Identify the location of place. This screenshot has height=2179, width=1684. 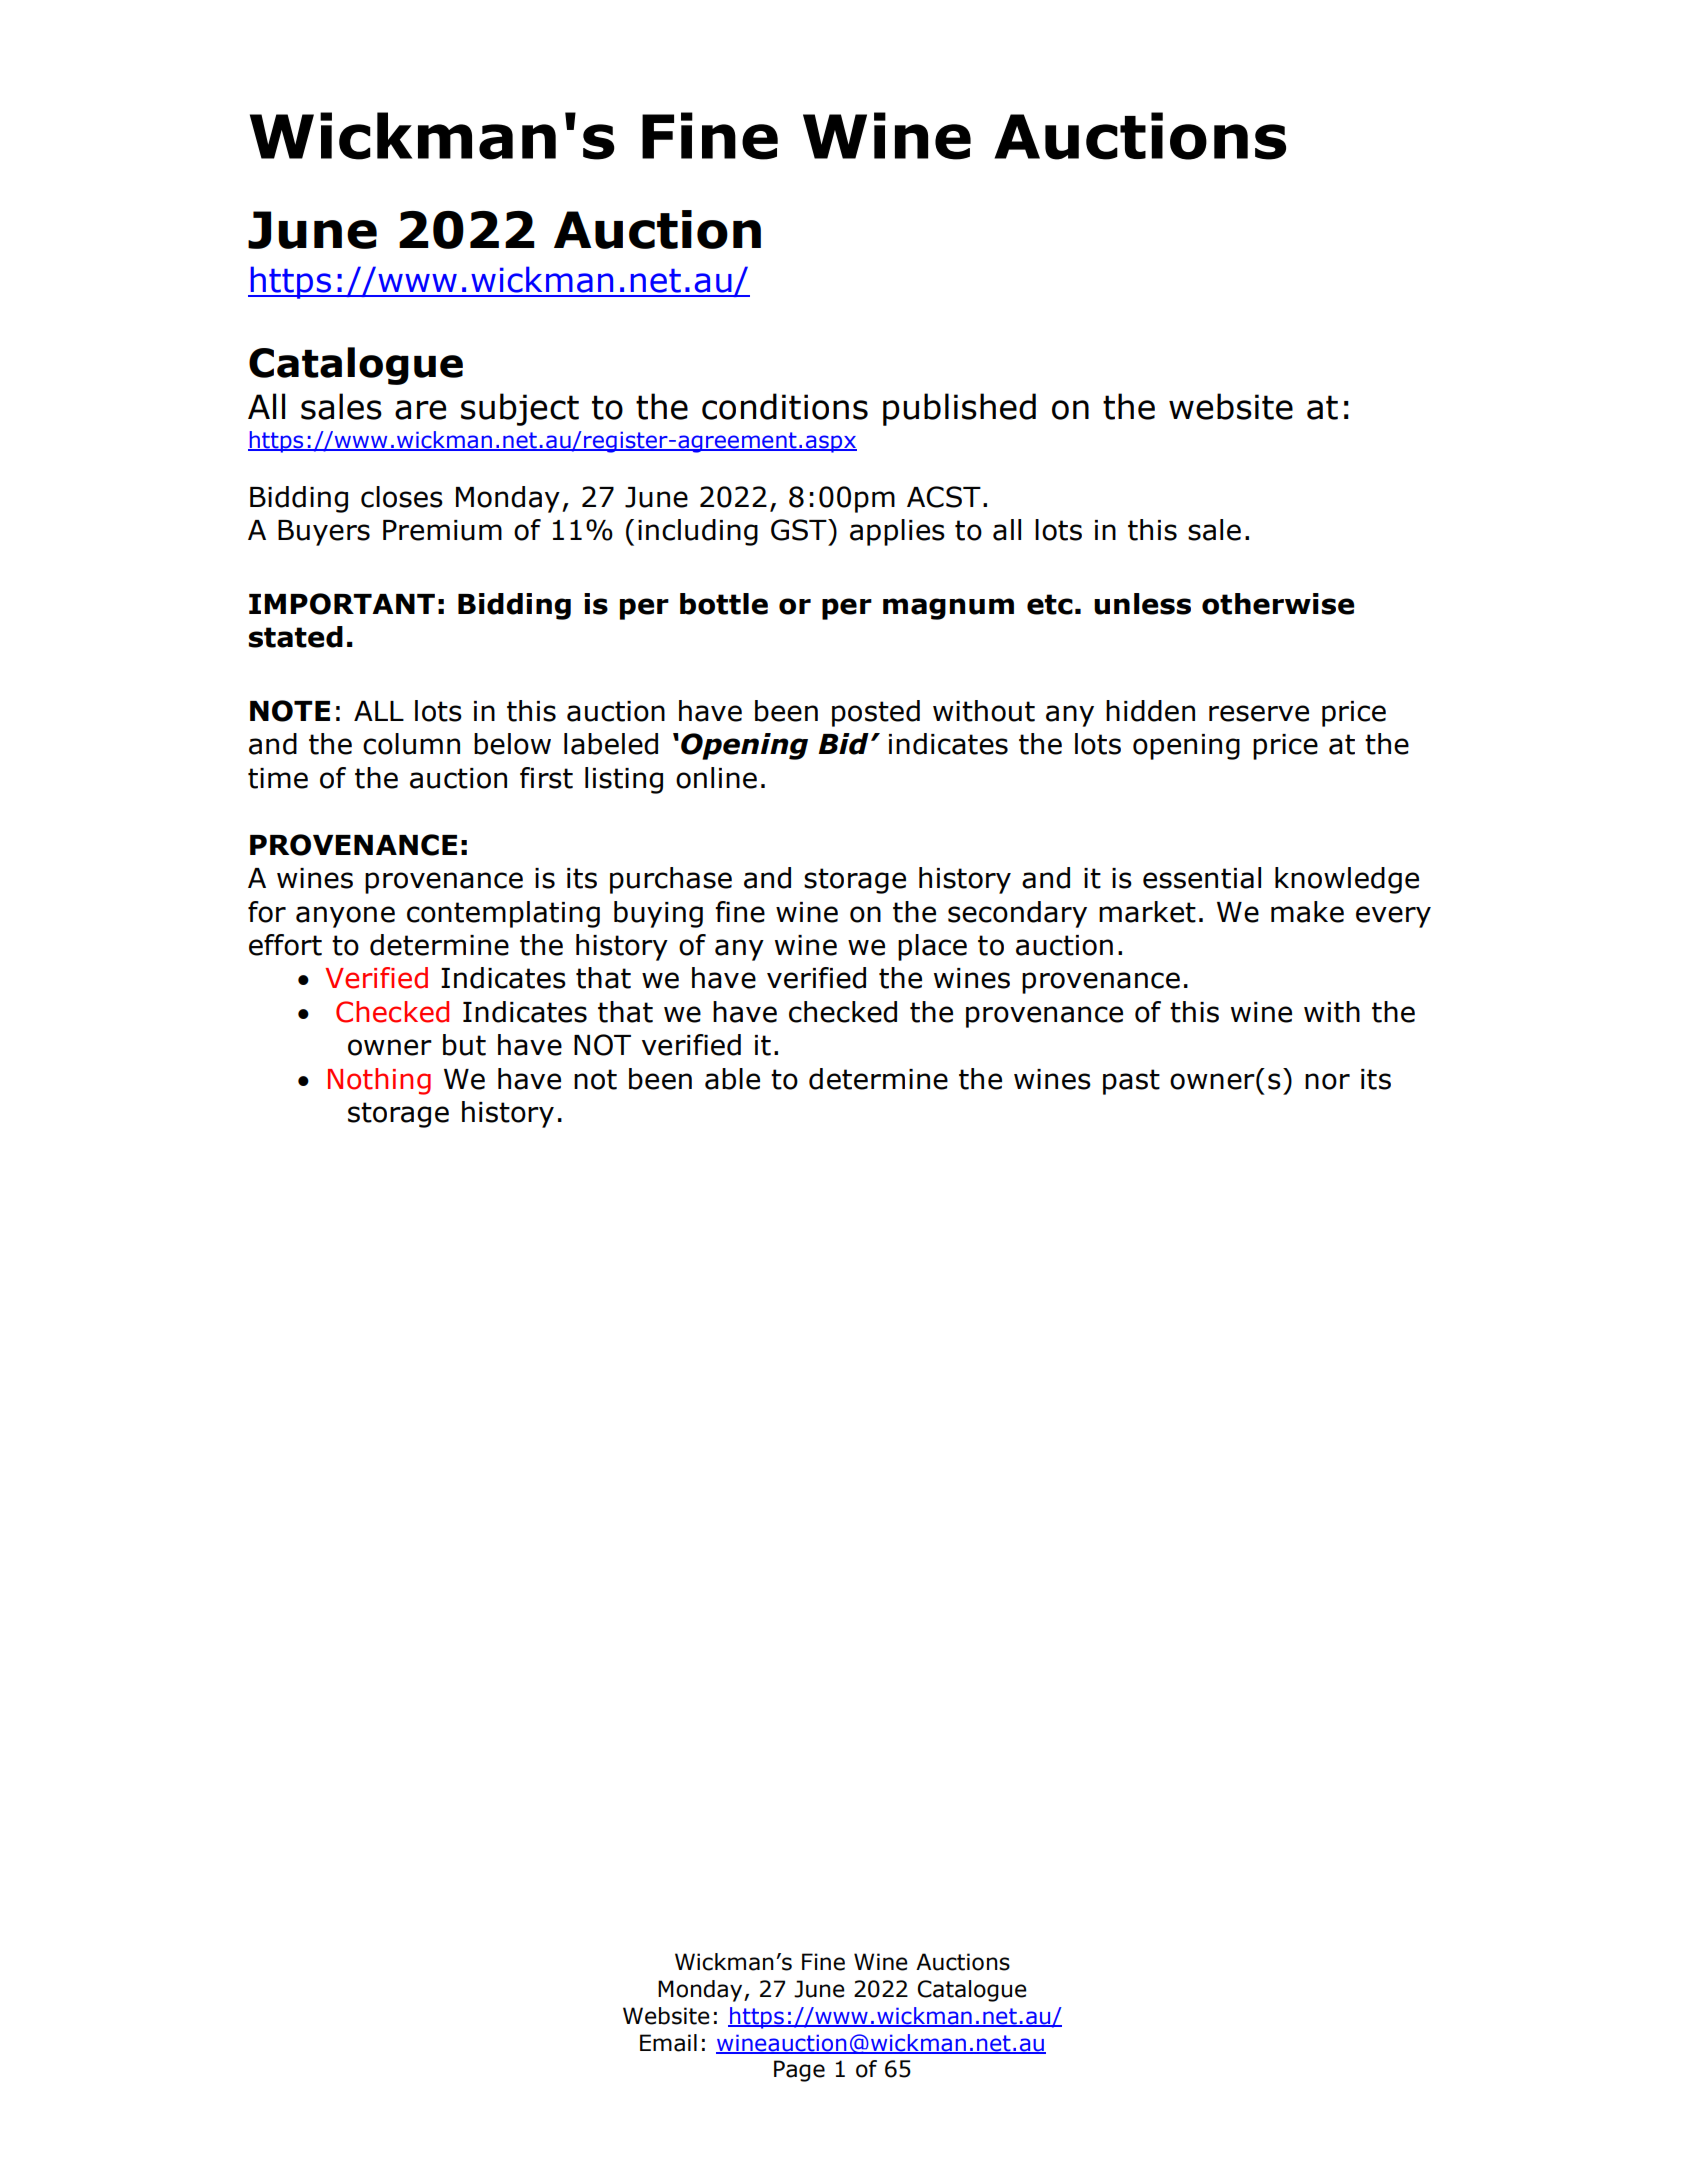
(932, 947).
